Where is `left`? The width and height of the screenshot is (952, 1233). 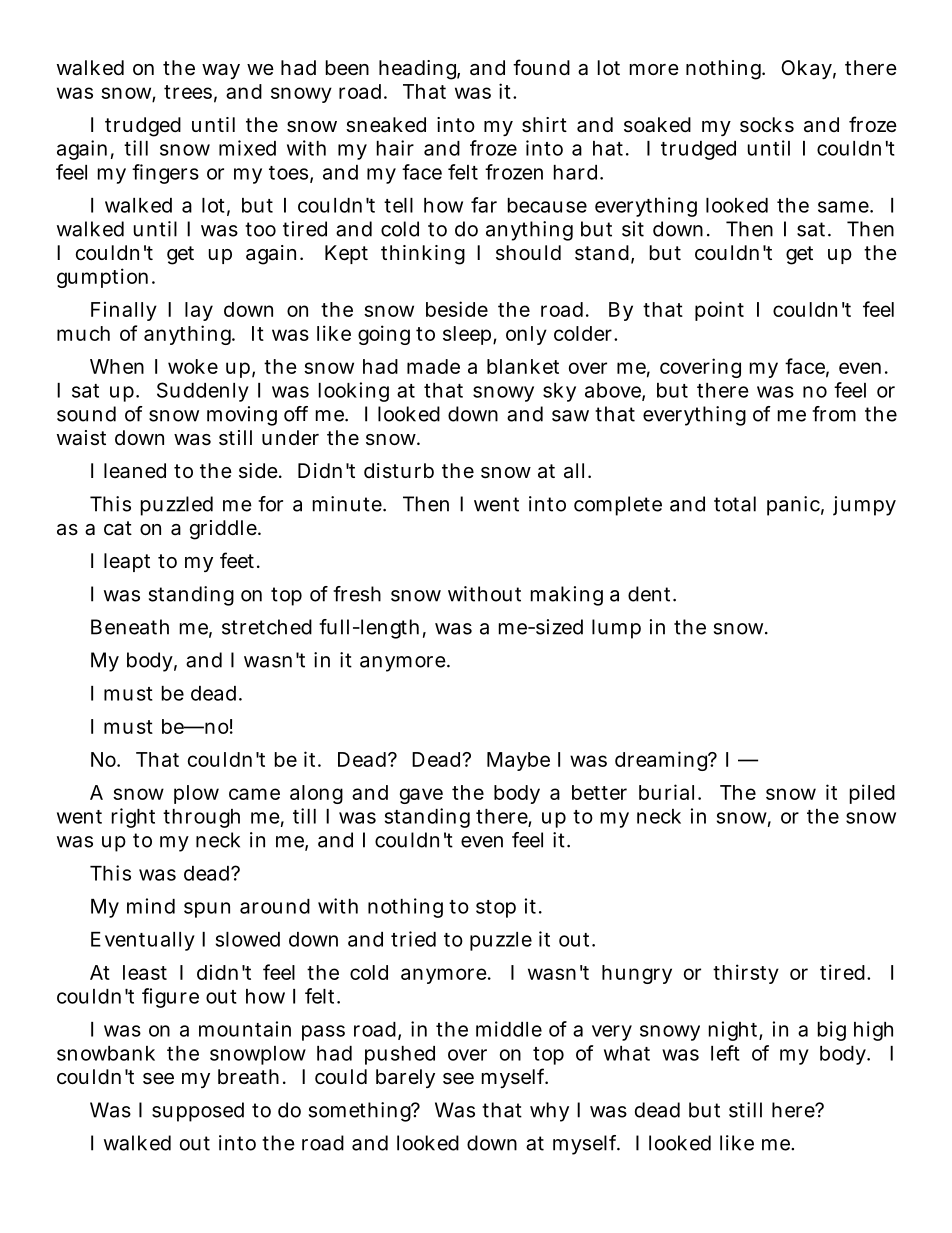
left is located at coordinates (725, 1053).
